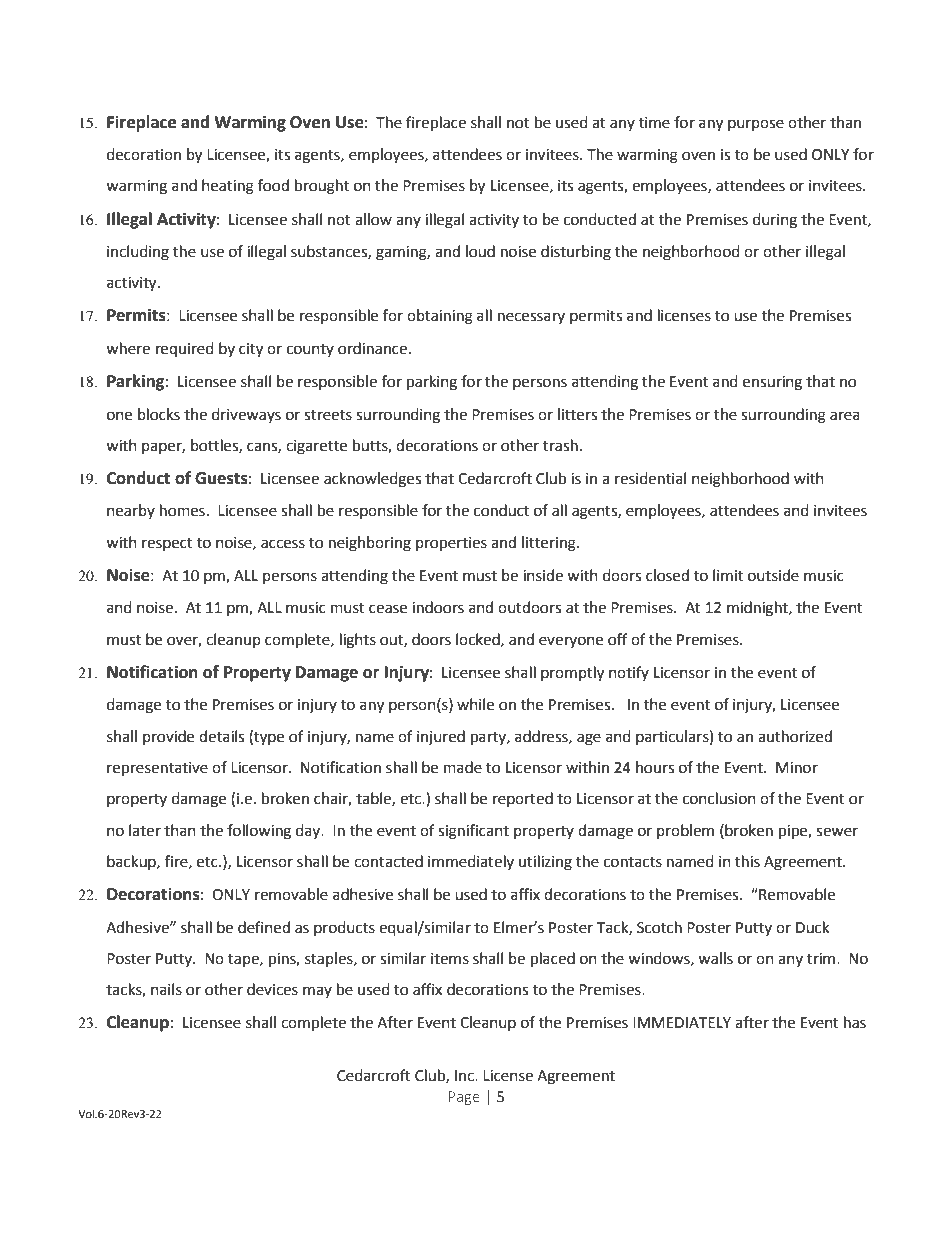 The height and width of the screenshot is (1233, 952). What do you see at coordinates (773, 575) in the screenshot?
I see `outside` at bounding box center [773, 575].
